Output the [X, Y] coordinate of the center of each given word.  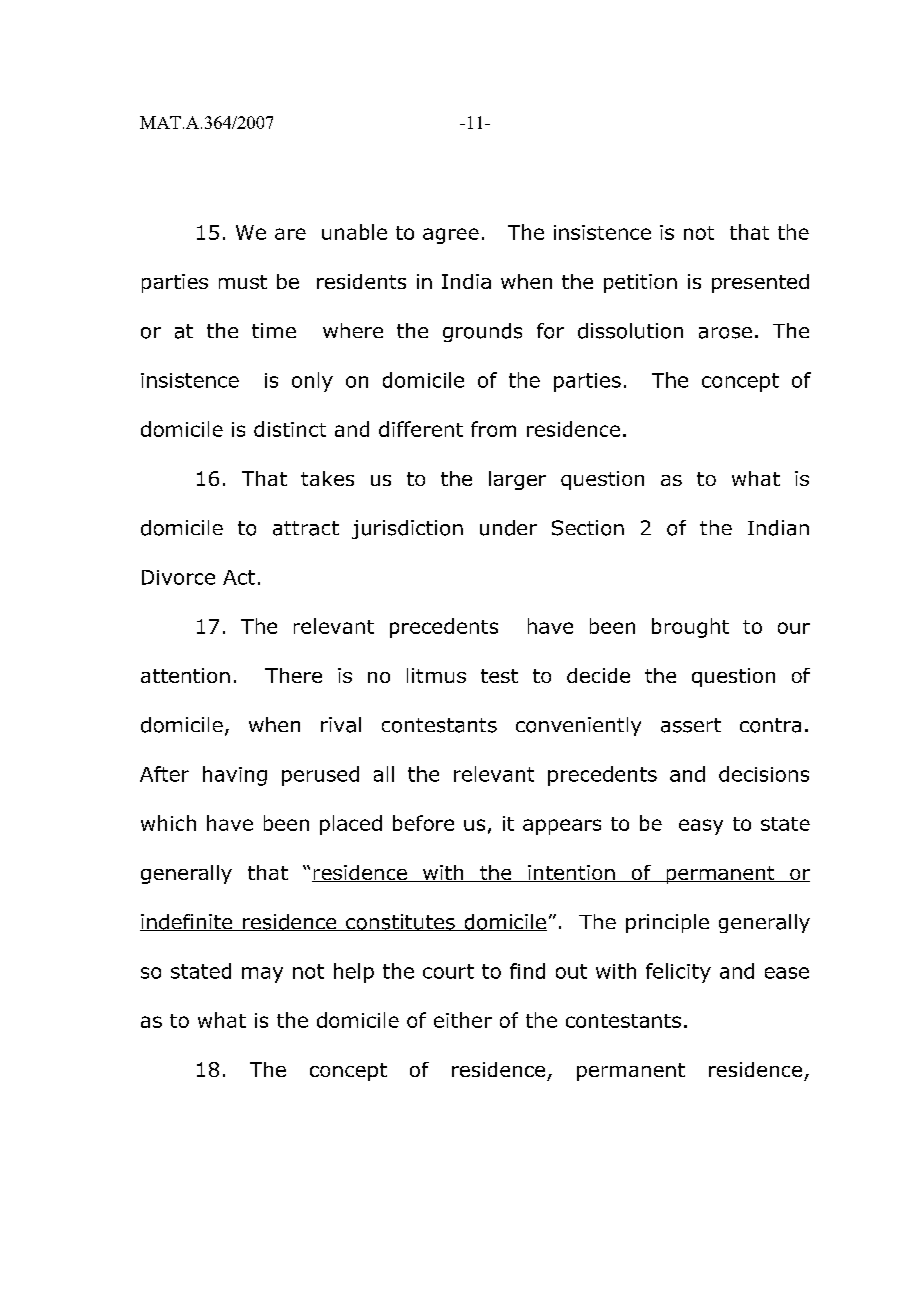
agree [451, 236]
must [243, 282]
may [262, 975]
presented [760, 283]
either [463, 1020]
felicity [678, 973]
